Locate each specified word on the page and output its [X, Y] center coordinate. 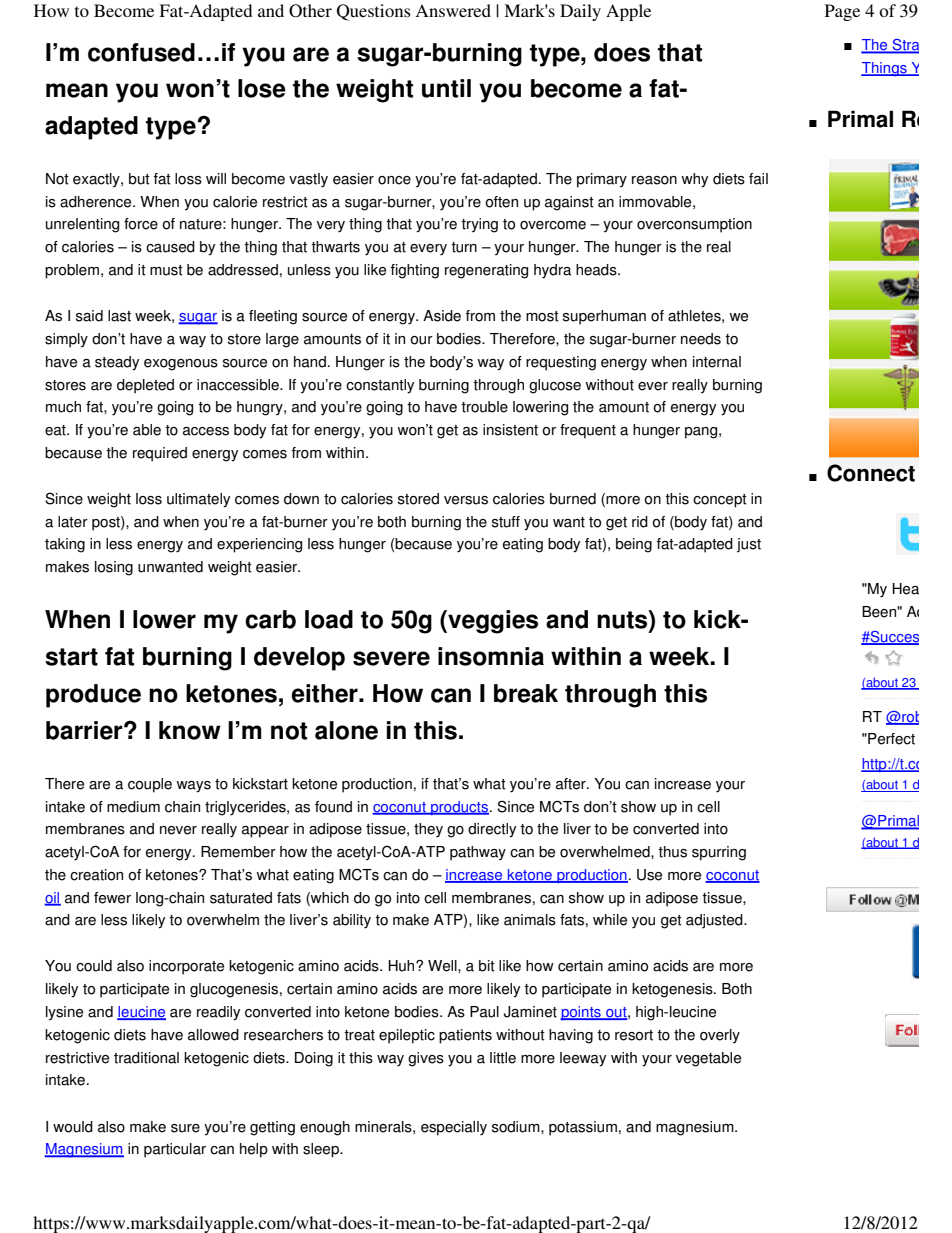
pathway [478, 853]
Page [842, 12]
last [119, 316]
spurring [719, 853]
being [634, 545]
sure [185, 1128]
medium [133, 807]
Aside [442, 316]
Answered [453, 10]
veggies [492, 622]
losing [114, 568]
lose [262, 88]
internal [717, 362]
